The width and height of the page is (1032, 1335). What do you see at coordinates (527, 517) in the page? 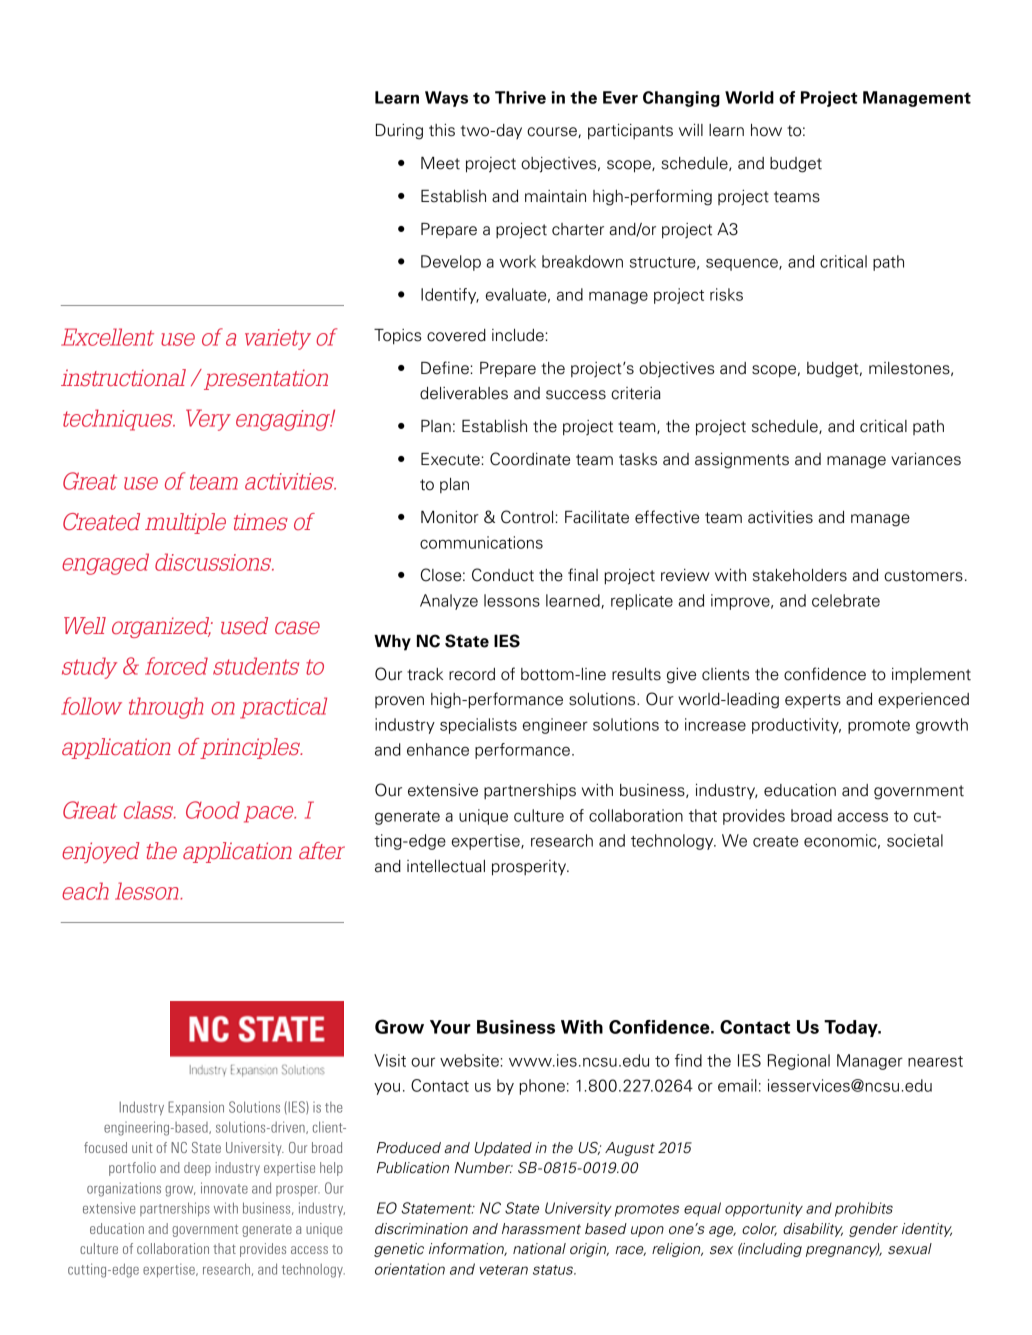
I see `Control` at bounding box center [527, 517].
